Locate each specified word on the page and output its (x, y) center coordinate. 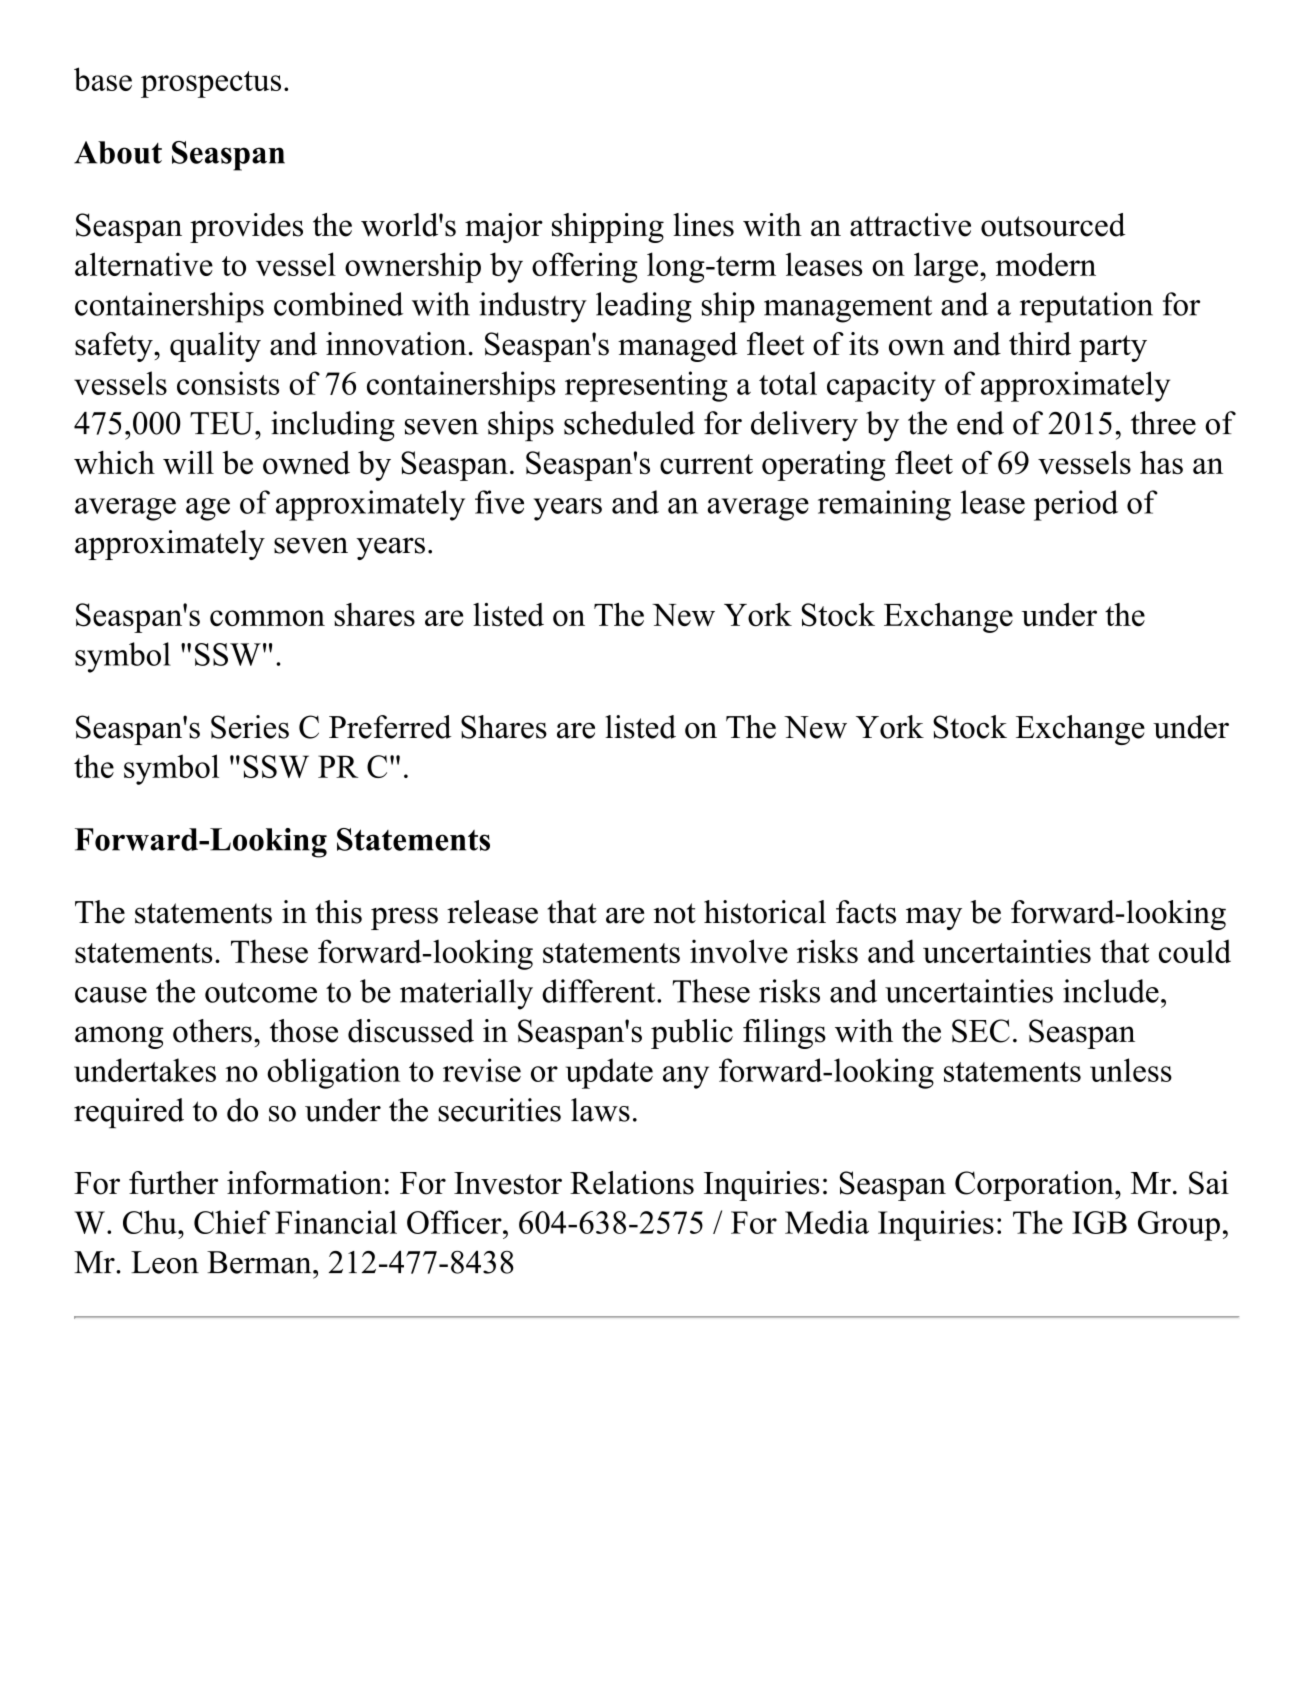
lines (703, 225)
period (1076, 505)
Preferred (390, 727)
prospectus (211, 84)
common (267, 618)
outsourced (1053, 225)
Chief (232, 1222)
